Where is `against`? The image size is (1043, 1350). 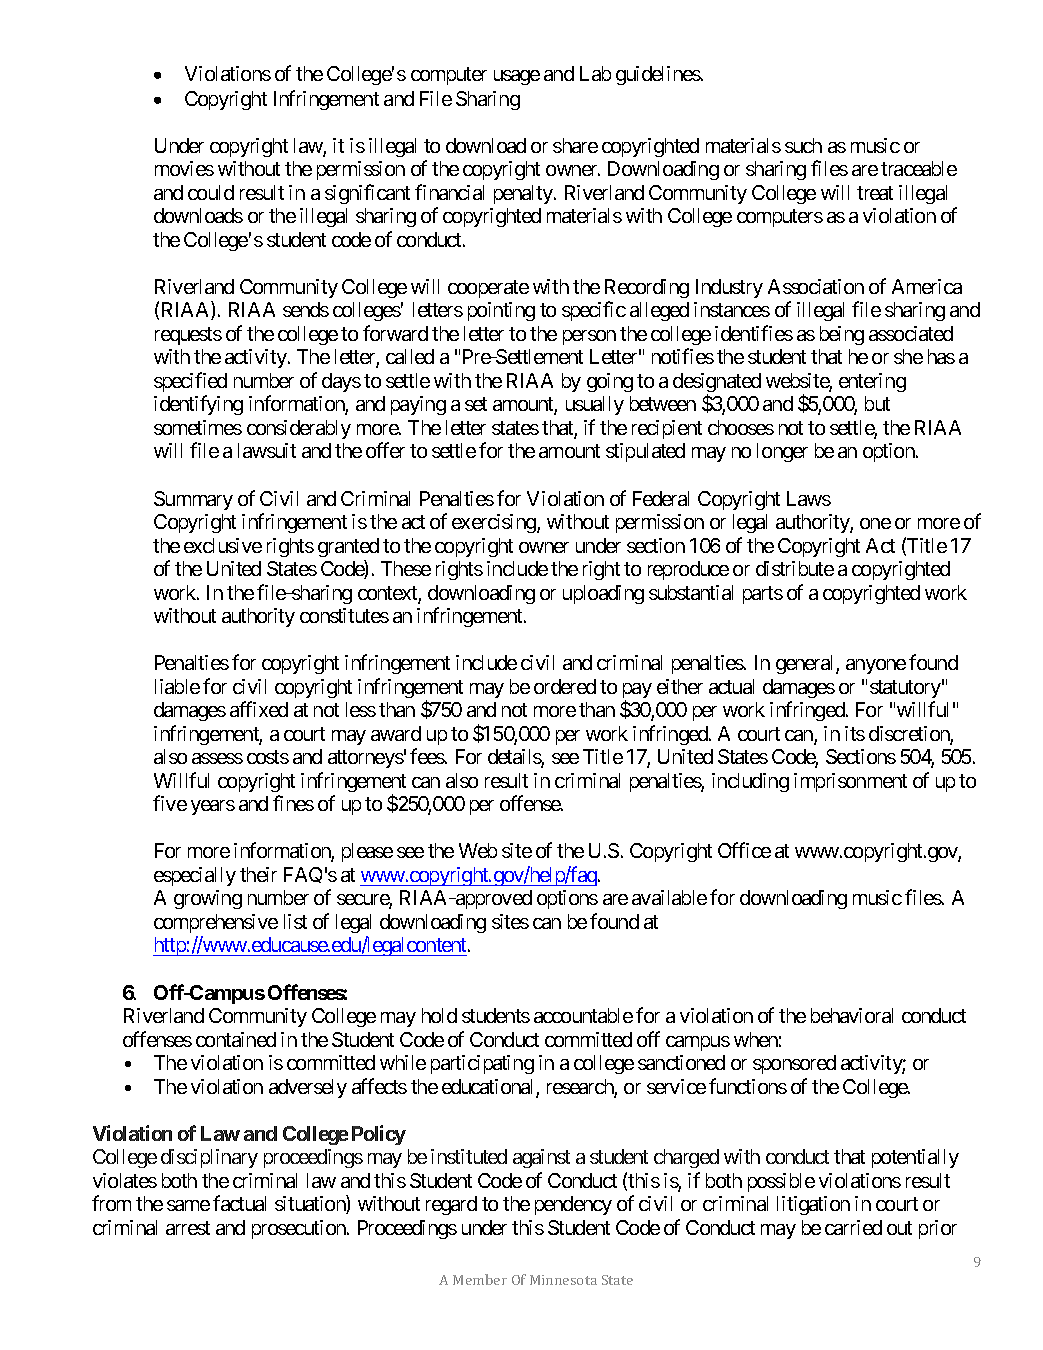
against is located at coordinates (541, 1158).
